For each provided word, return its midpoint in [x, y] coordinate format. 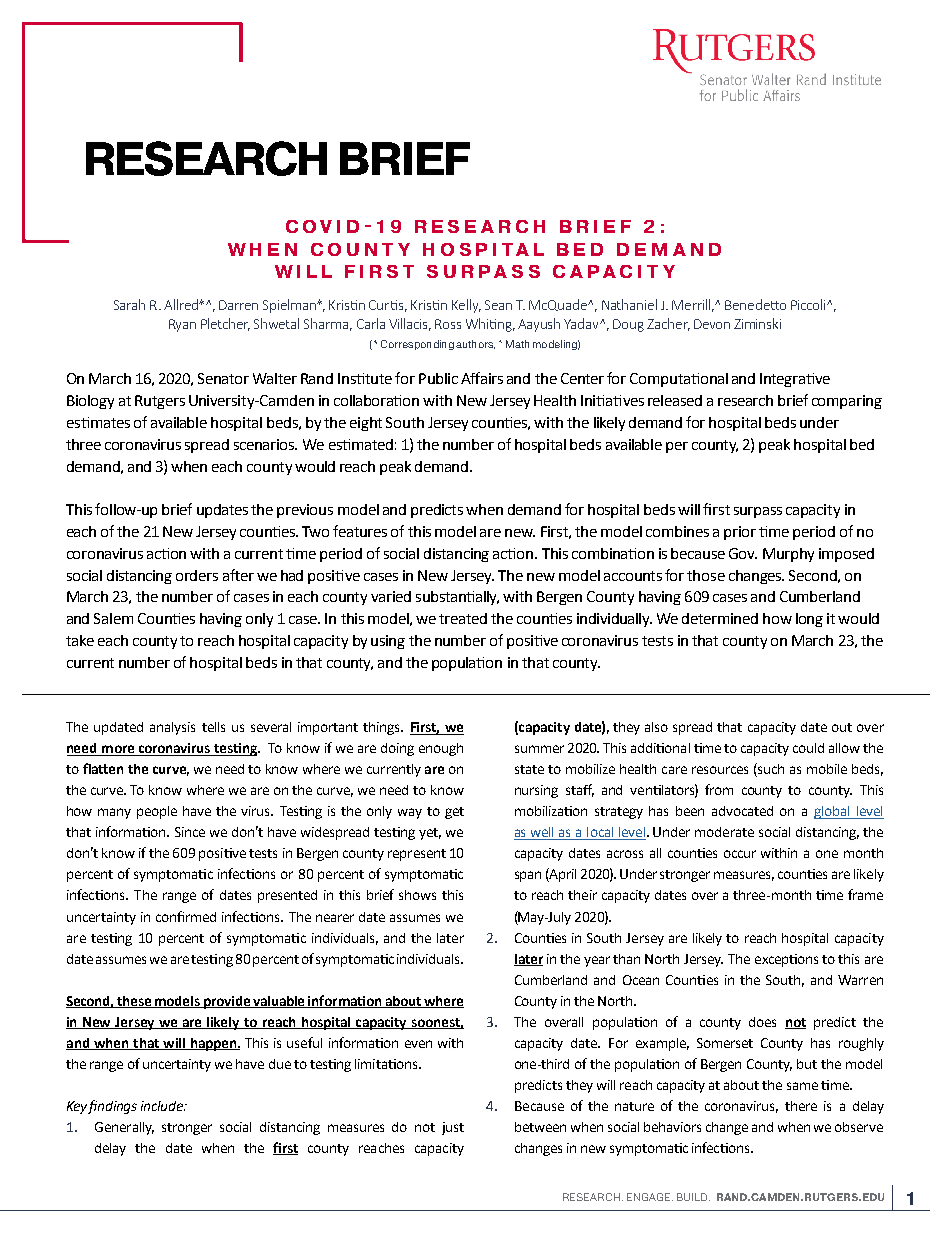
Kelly [466, 306]
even [418, 1044]
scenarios [265, 444]
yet [430, 834]
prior [740, 533]
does [762, 1022]
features [360, 531]
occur [740, 854]
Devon [712, 324]
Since [190, 832]
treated [463, 618]
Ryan [182, 325]
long [809, 620]
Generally [124, 1128]
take [80, 640]
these [135, 1002]
